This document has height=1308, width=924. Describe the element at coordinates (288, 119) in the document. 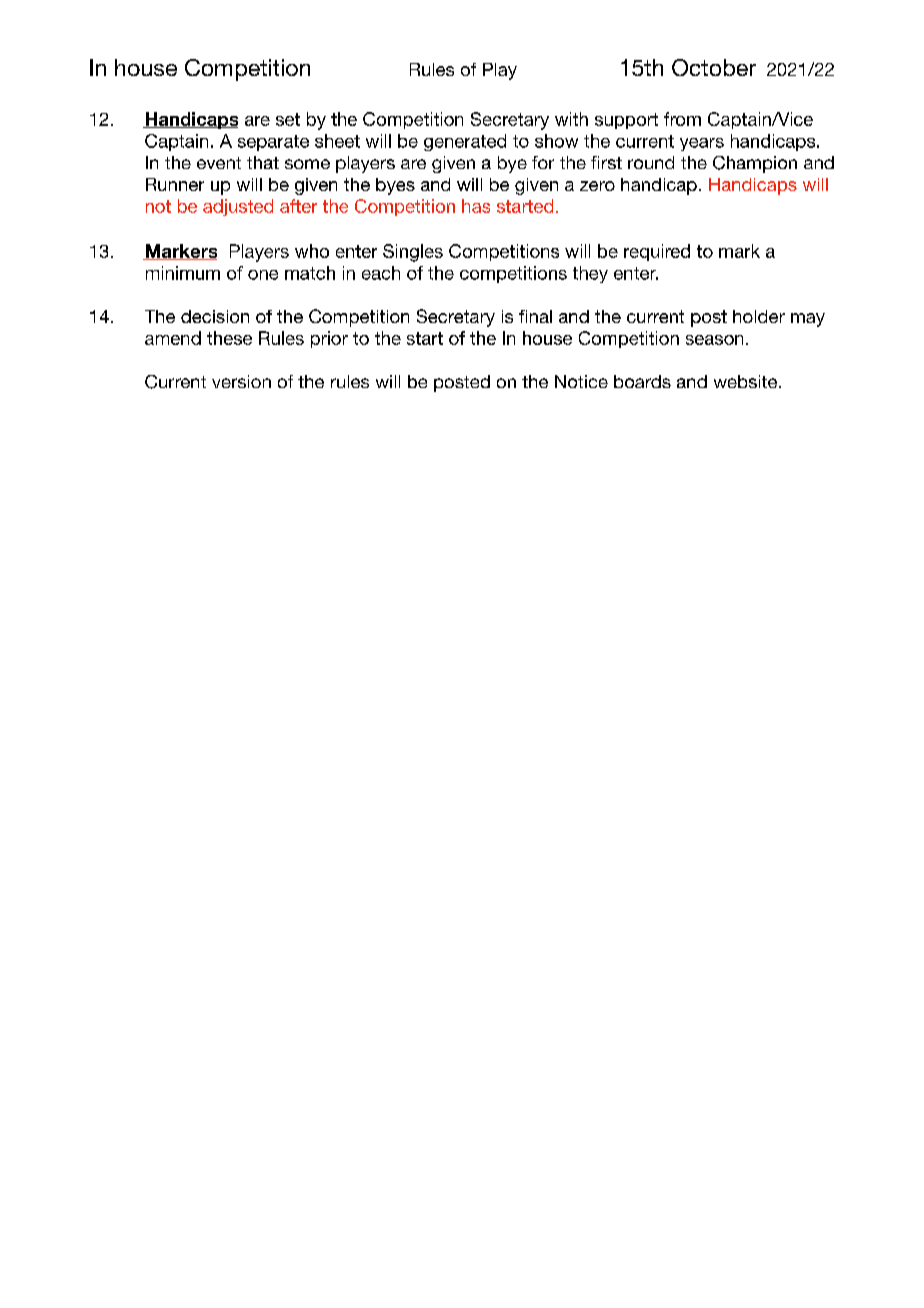

I see `set` at that location.
